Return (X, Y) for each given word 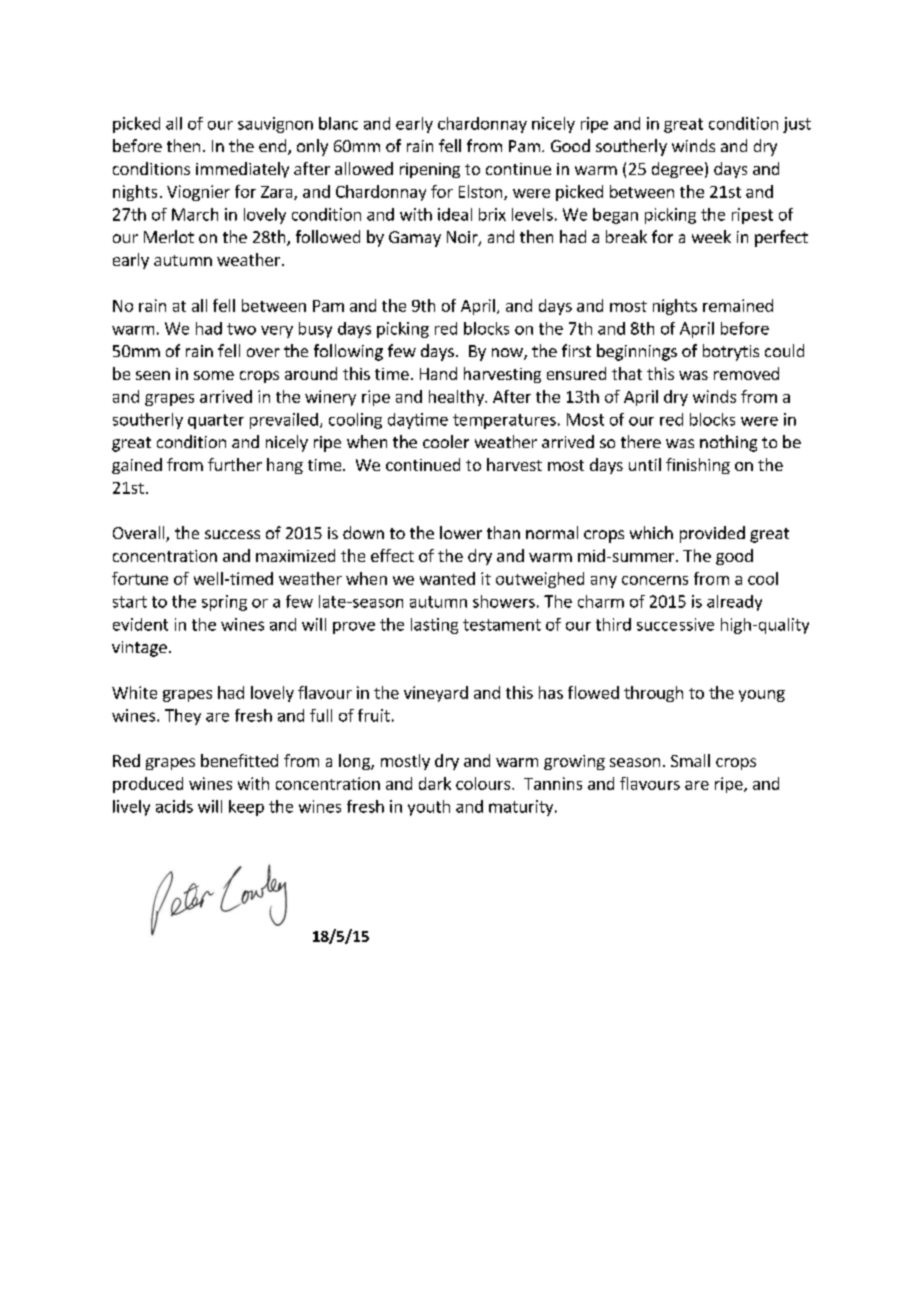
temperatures (504, 421)
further (235, 464)
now (508, 354)
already (734, 603)
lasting (434, 626)
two (241, 329)
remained (738, 305)
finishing (698, 466)
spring (224, 603)
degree (677, 170)
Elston (482, 192)
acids (174, 806)
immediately (242, 170)
